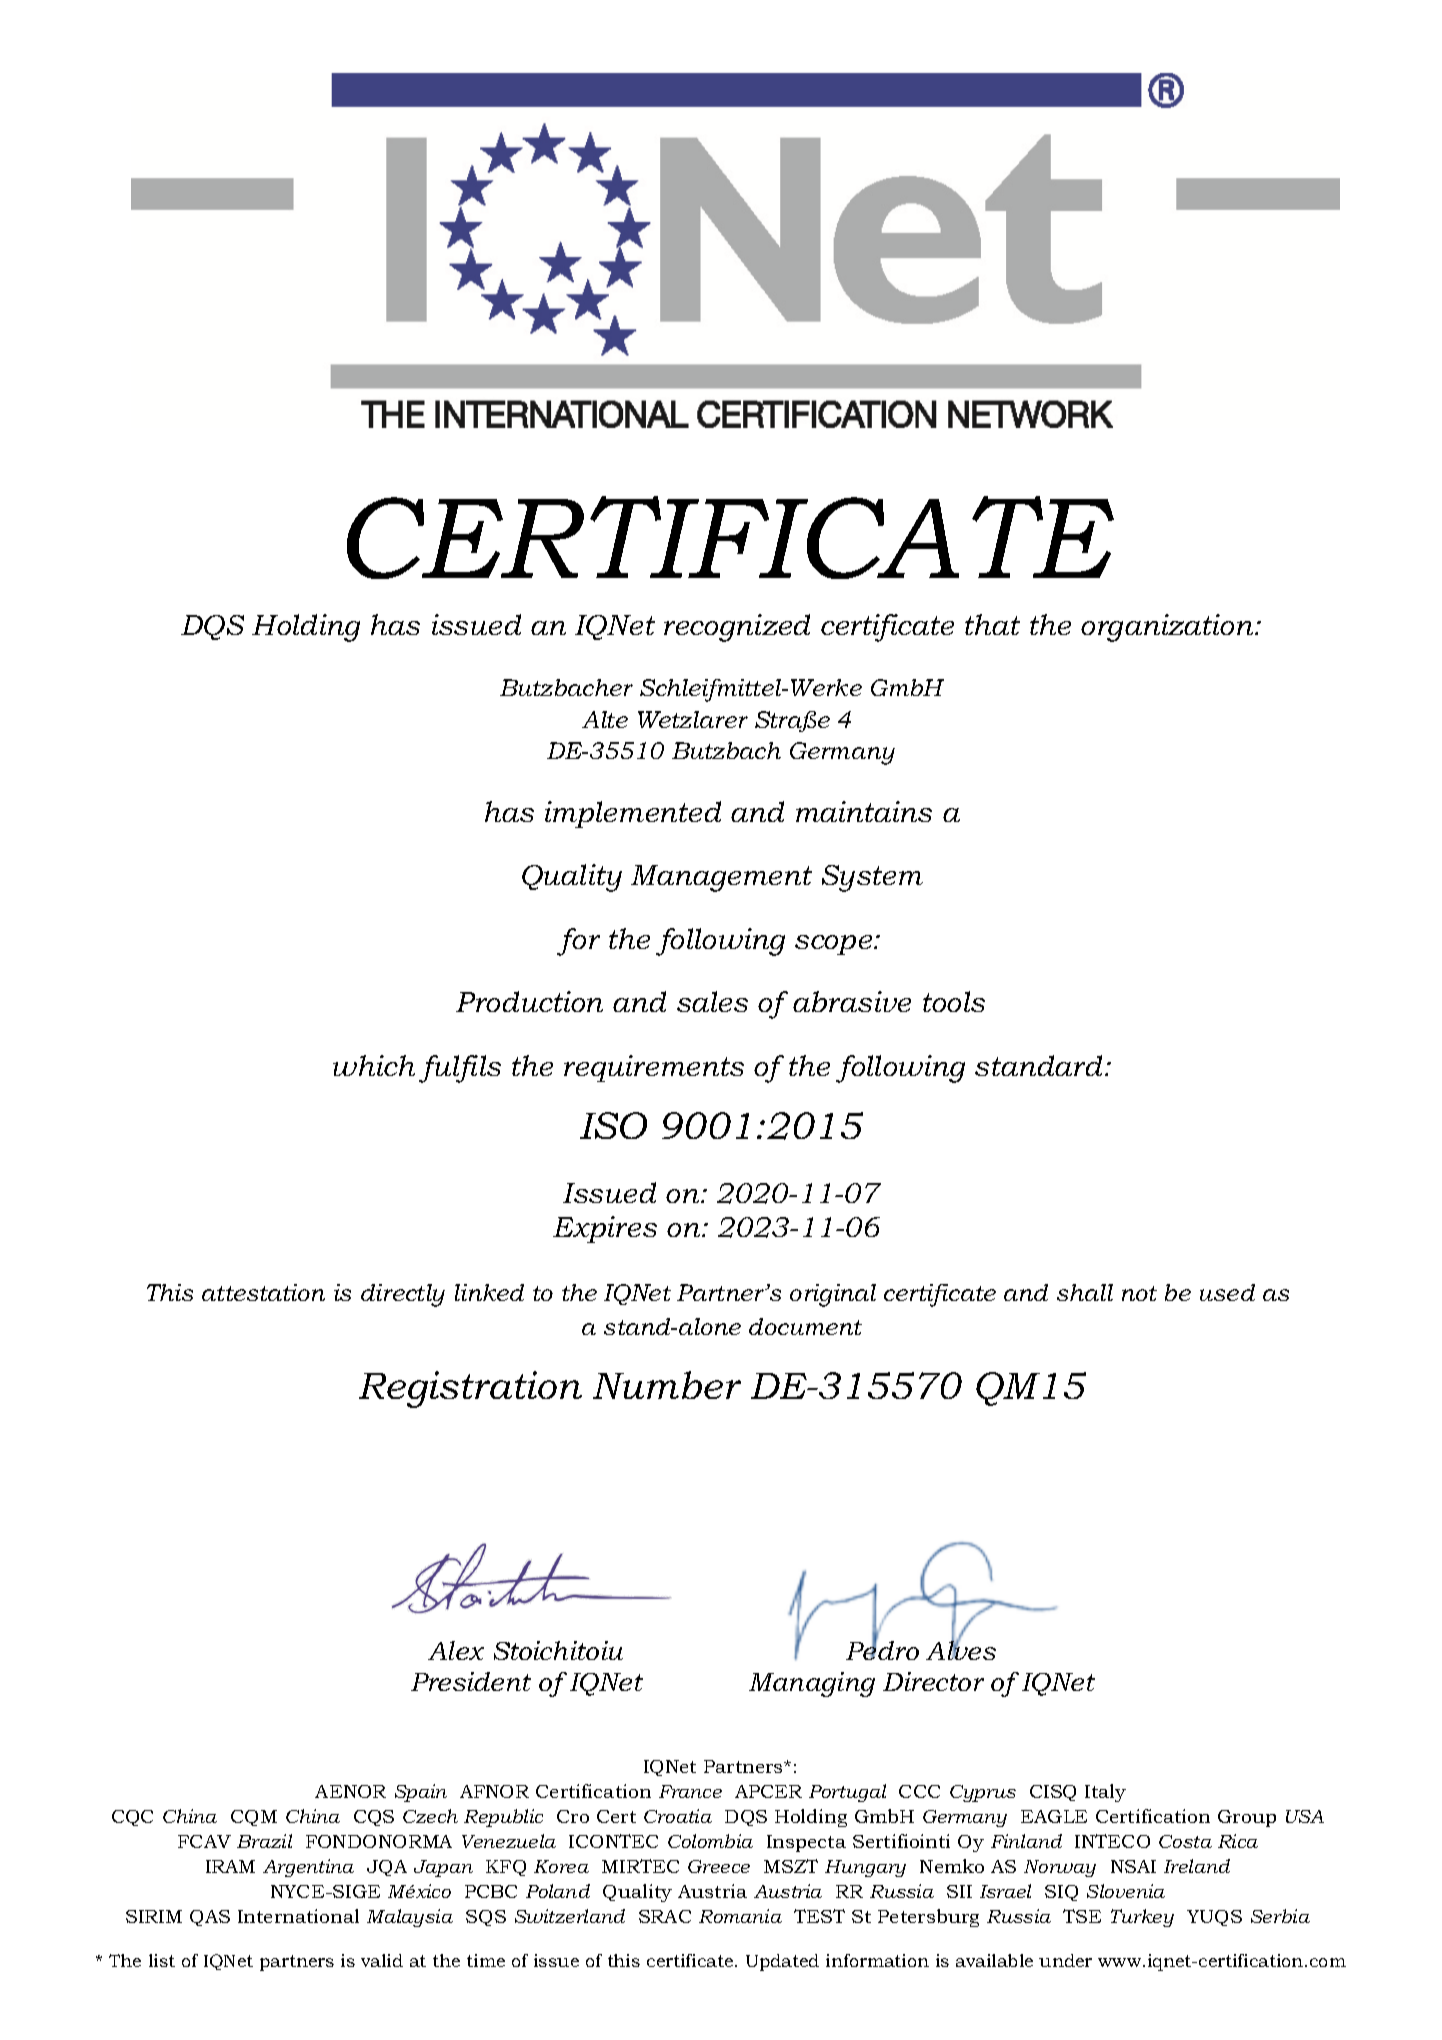 The width and height of the screenshot is (1442, 2040). Describe the element at coordinates (737, 628) in the screenshot. I see `recognized` at that location.
